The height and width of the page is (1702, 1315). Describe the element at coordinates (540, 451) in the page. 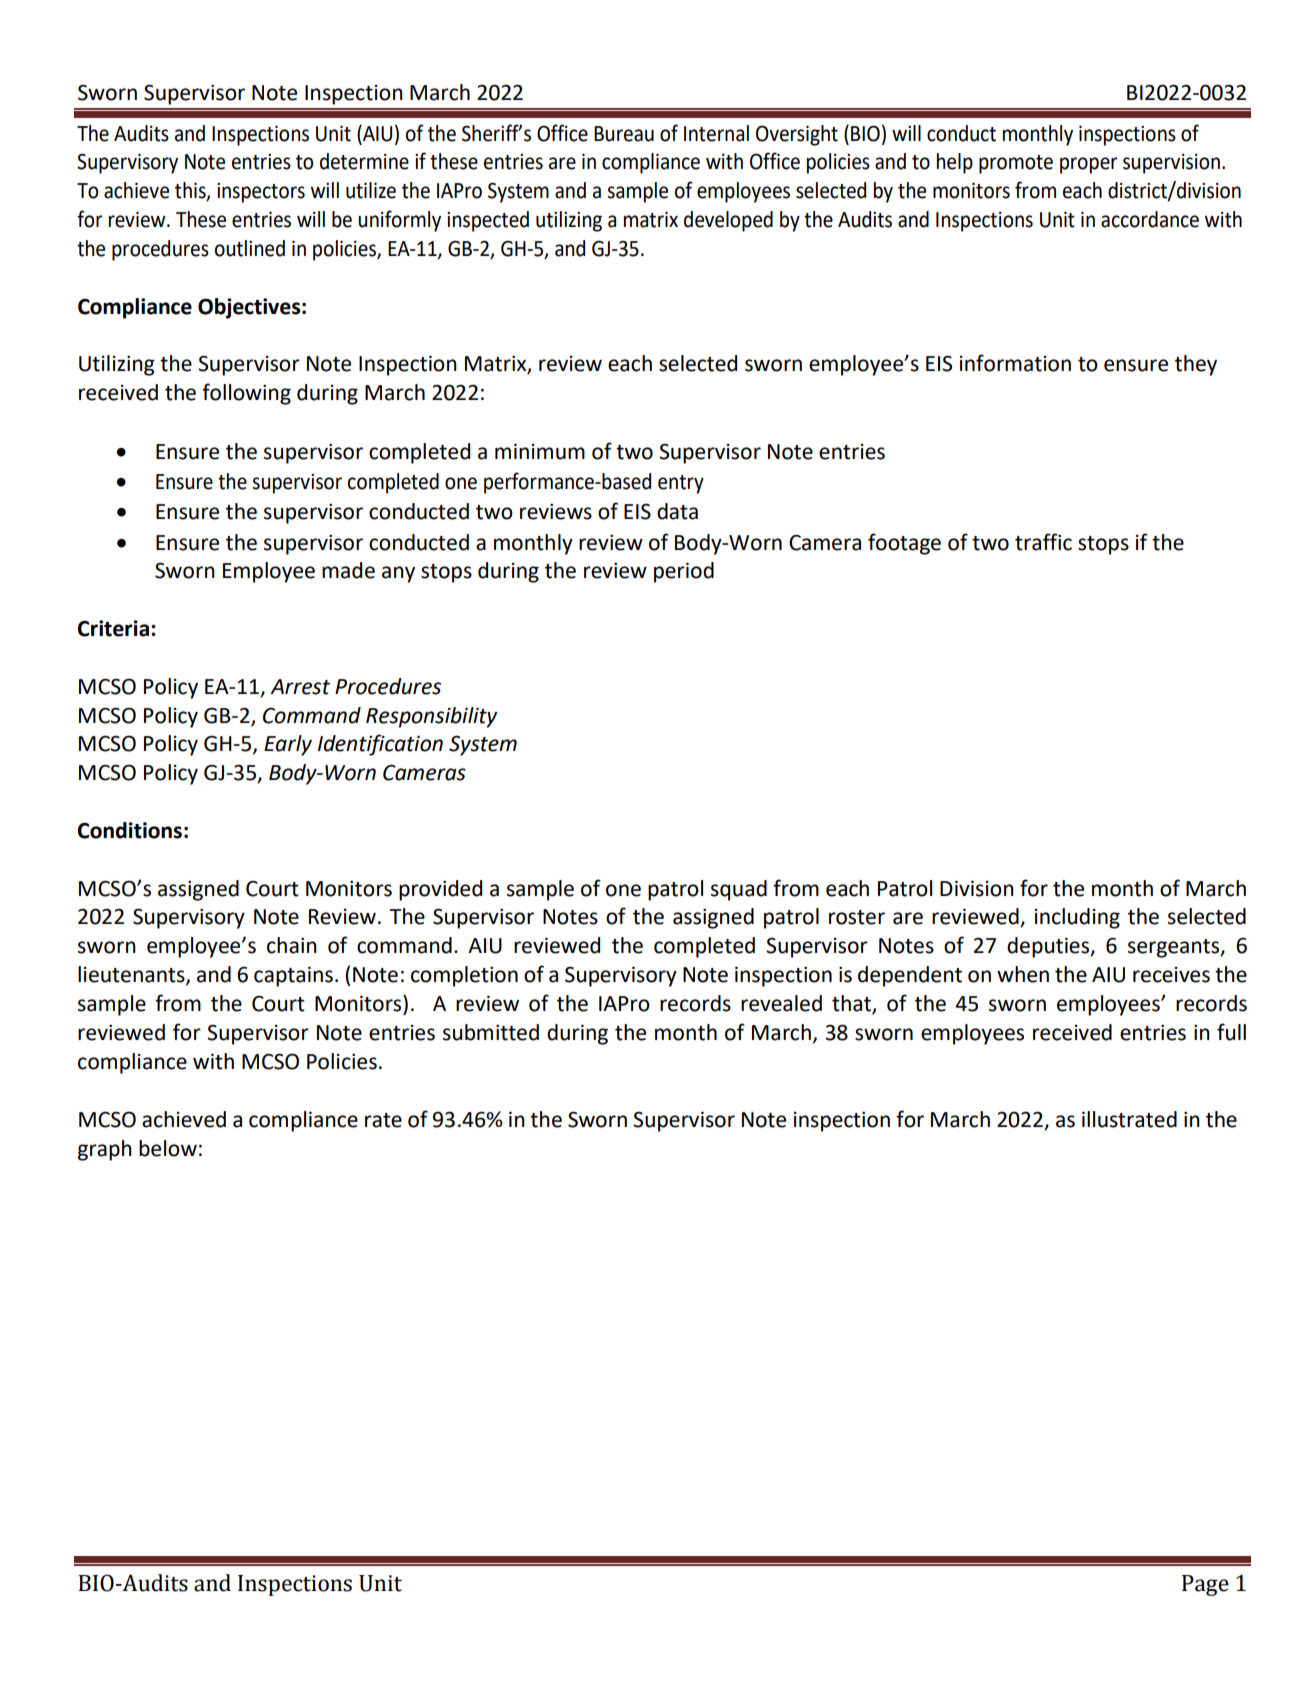

I see `minimum` at that location.
